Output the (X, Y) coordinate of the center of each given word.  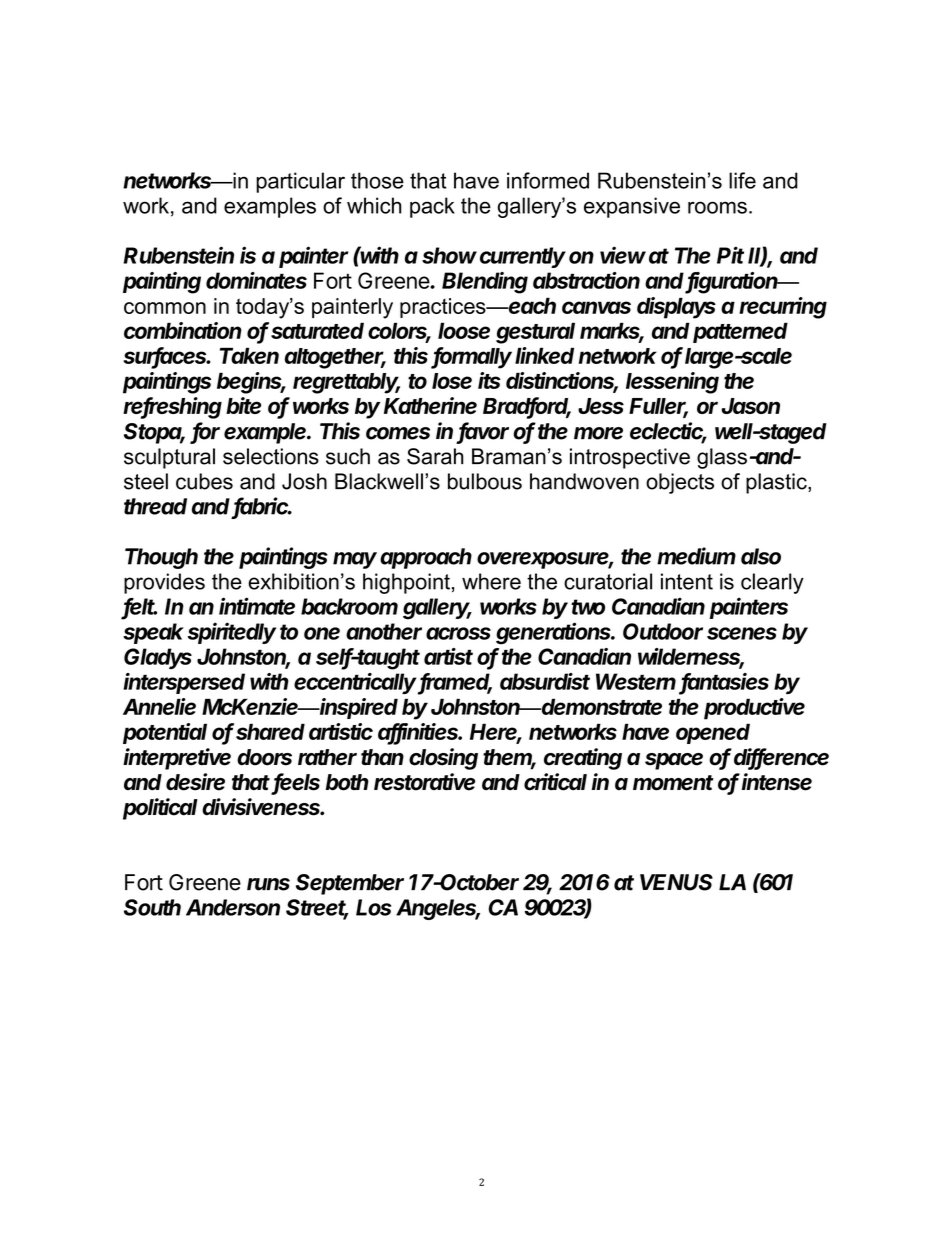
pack (432, 207)
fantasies (725, 682)
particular (300, 182)
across (458, 633)
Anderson (233, 907)
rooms (717, 207)
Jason (750, 406)
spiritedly (232, 633)
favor (483, 432)
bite (243, 405)
